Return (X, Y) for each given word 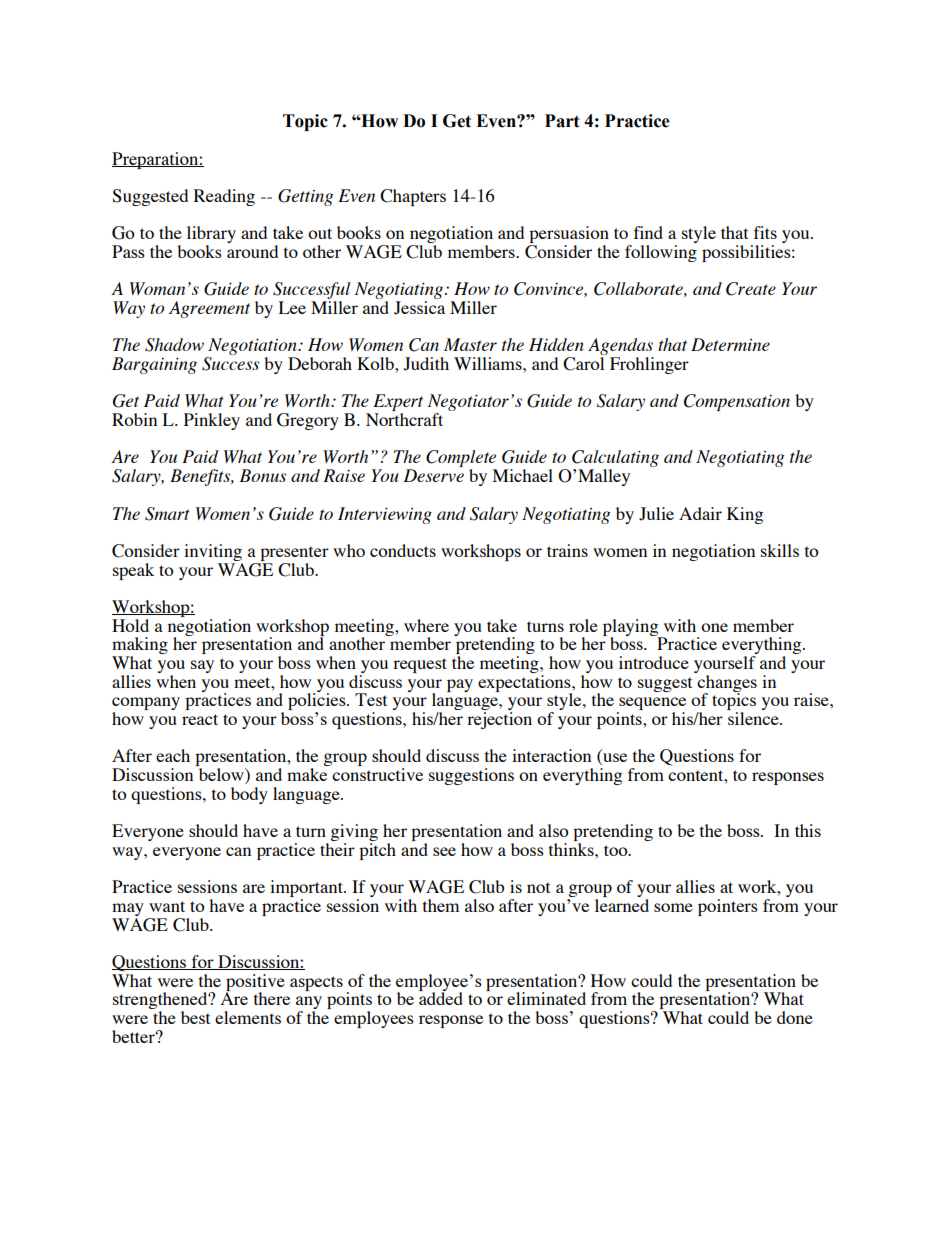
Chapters (413, 197)
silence (754, 718)
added (441, 997)
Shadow (174, 345)
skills (780, 550)
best (195, 1017)
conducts (403, 550)
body (249, 795)
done (795, 1017)
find (648, 232)
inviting (213, 552)
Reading (224, 197)
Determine (730, 344)
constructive (377, 774)
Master (470, 344)
